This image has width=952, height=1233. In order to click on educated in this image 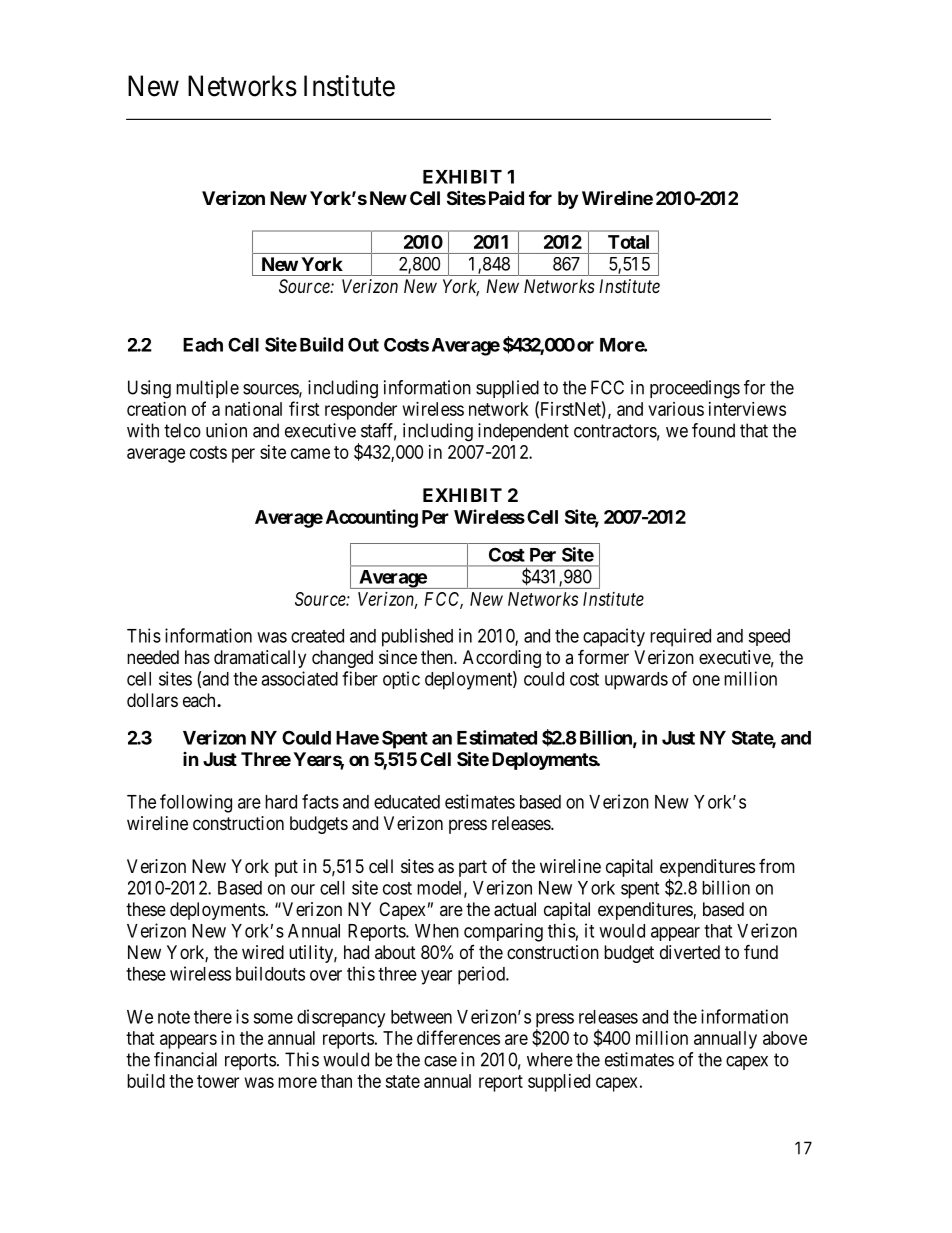, I will do `click(407, 802)`.
